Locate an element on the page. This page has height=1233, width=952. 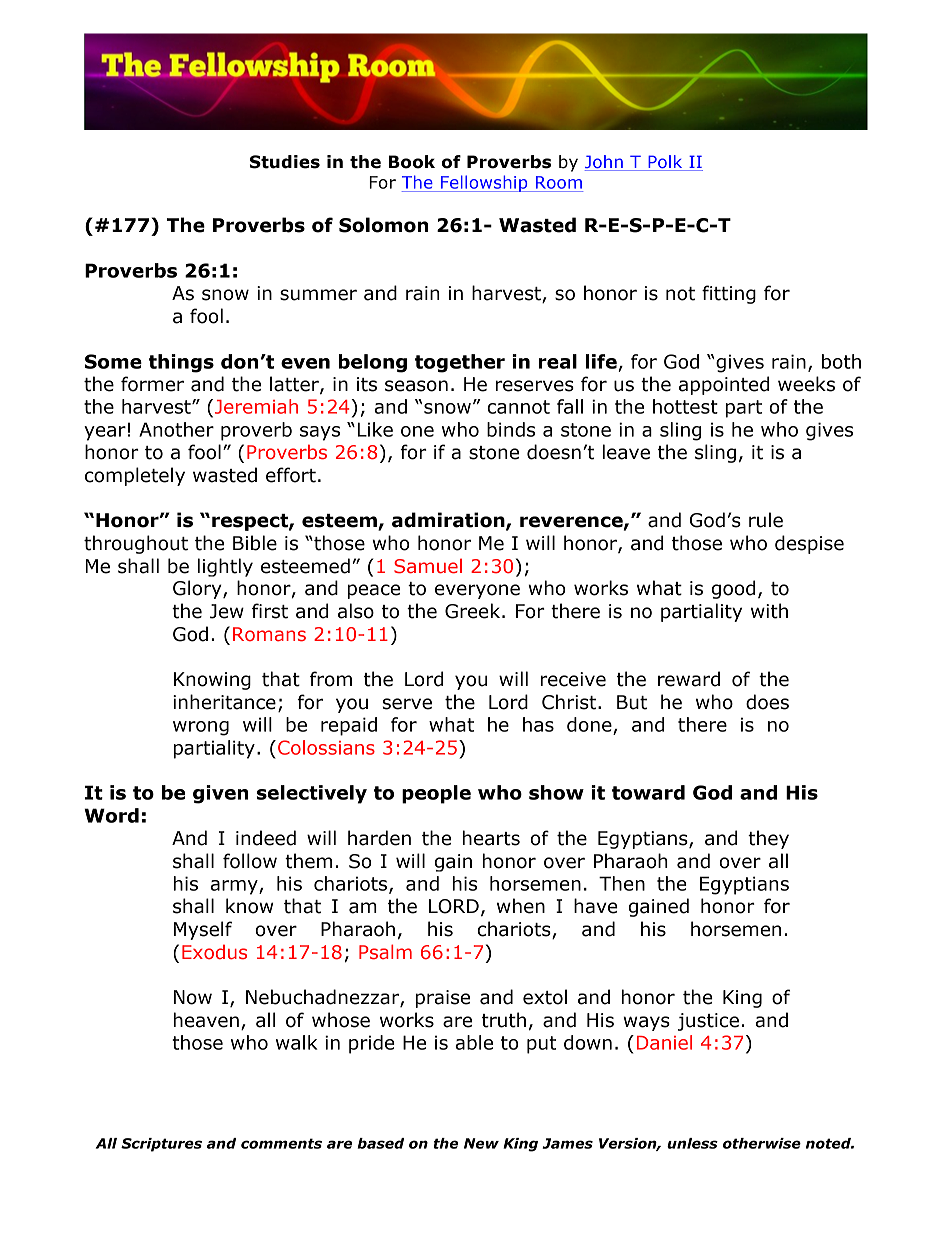
given is located at coordinates (220, 794).
